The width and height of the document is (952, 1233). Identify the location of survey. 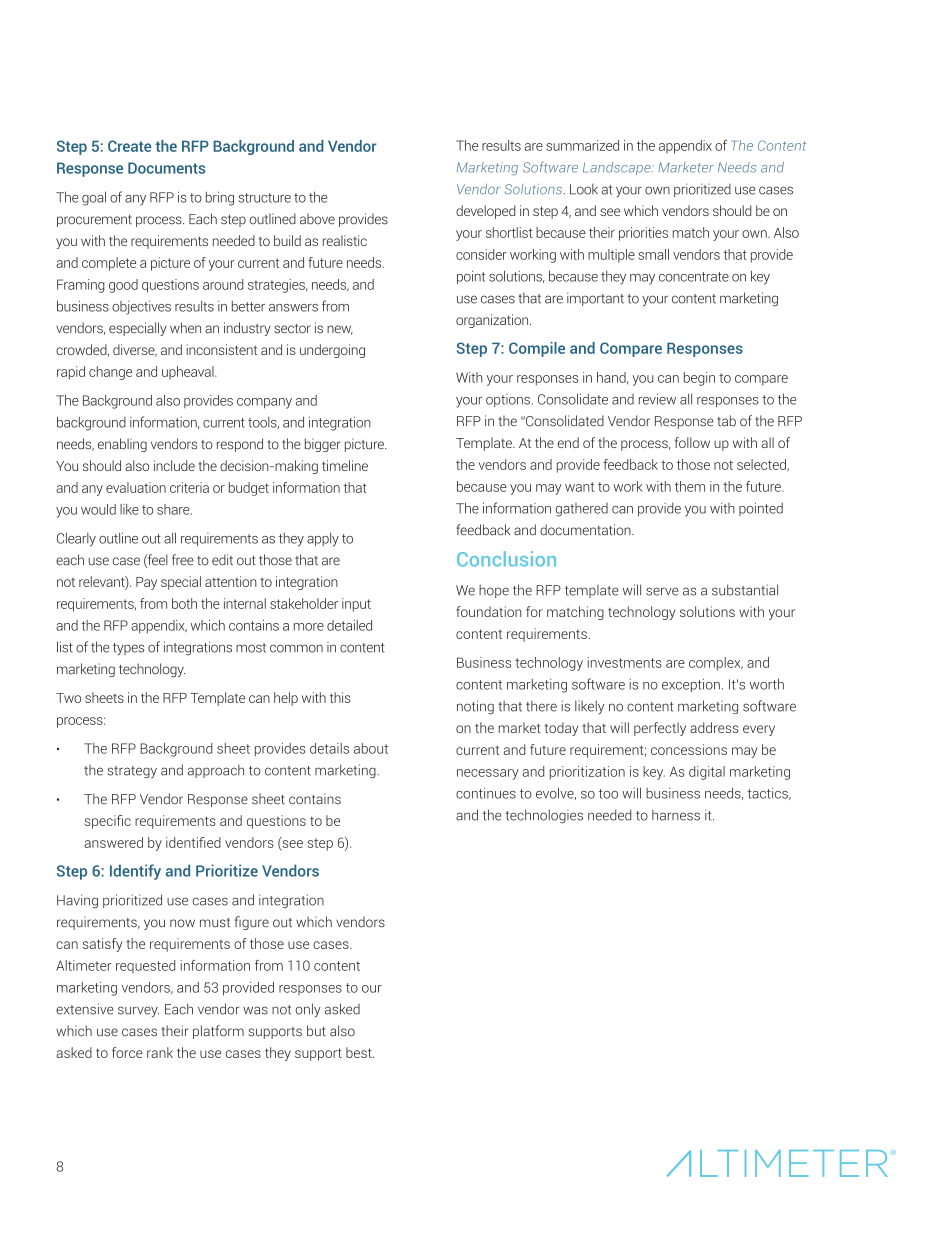
(138, 1011).
